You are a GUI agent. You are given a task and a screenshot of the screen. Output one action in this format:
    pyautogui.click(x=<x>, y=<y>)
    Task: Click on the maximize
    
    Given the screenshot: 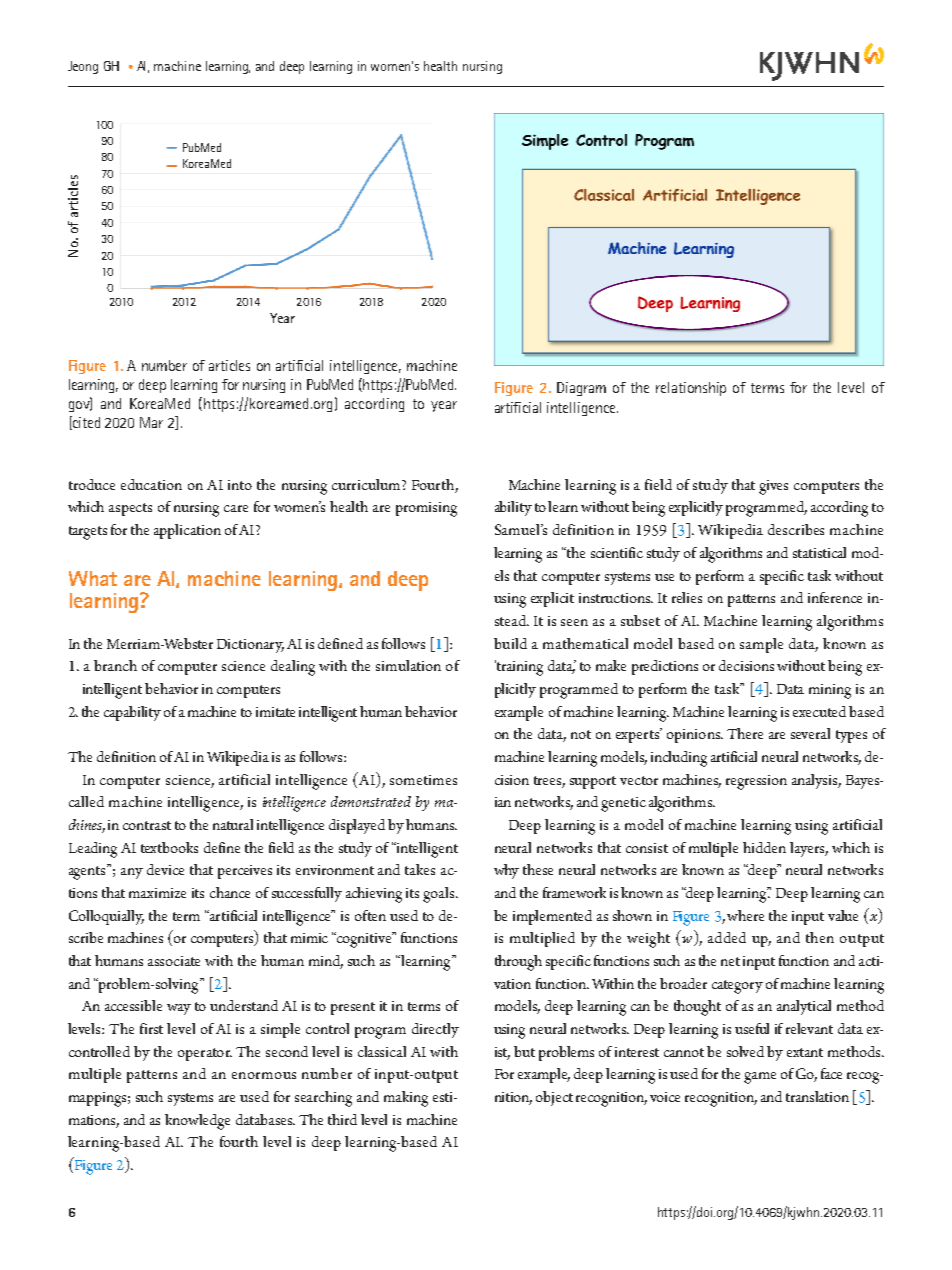 What is the action you would take?
    pyautogui.click(x=157, y=893)
